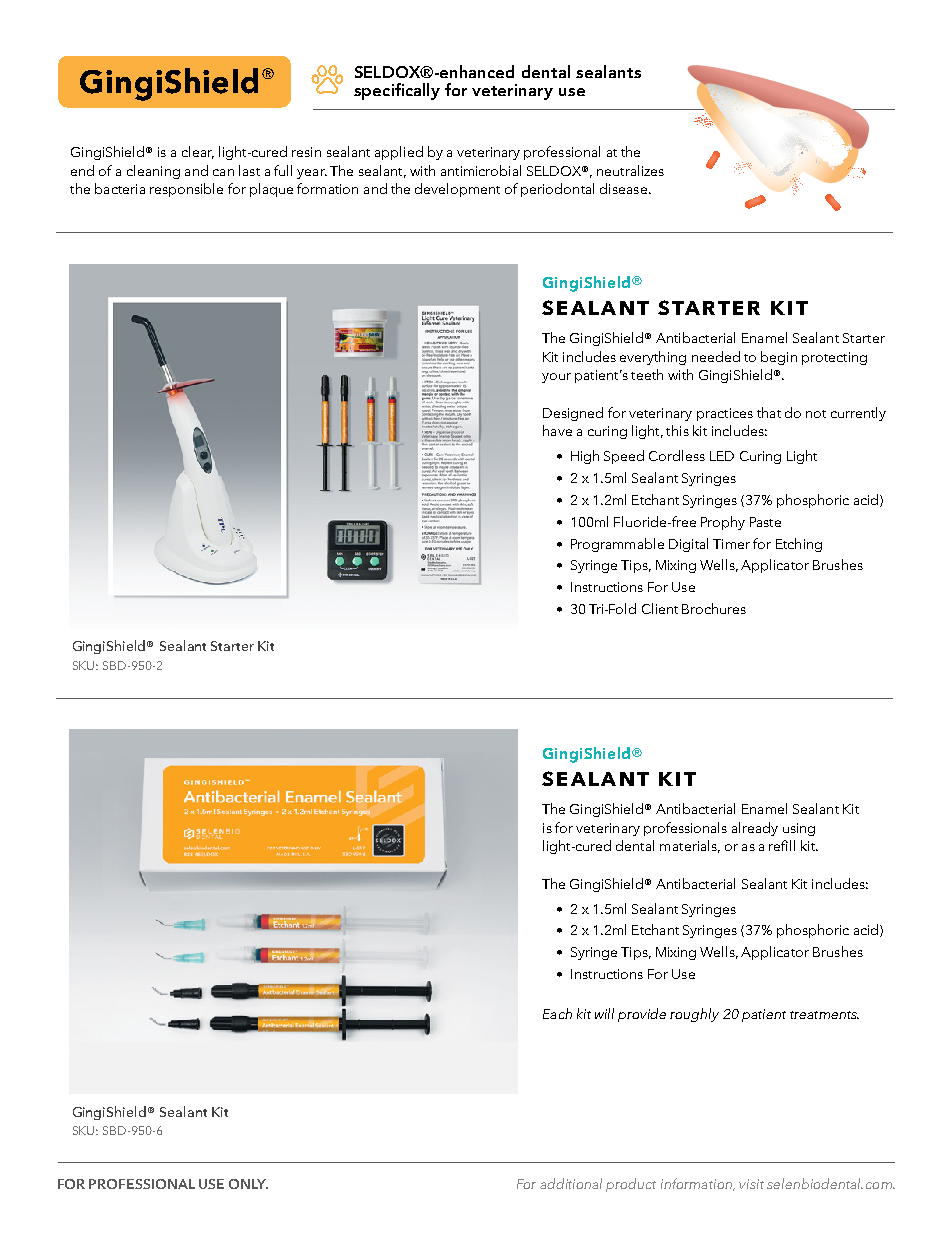  Describe the element at coordinates (799, 545) in the screenshot. I see `Etching` at that location.
